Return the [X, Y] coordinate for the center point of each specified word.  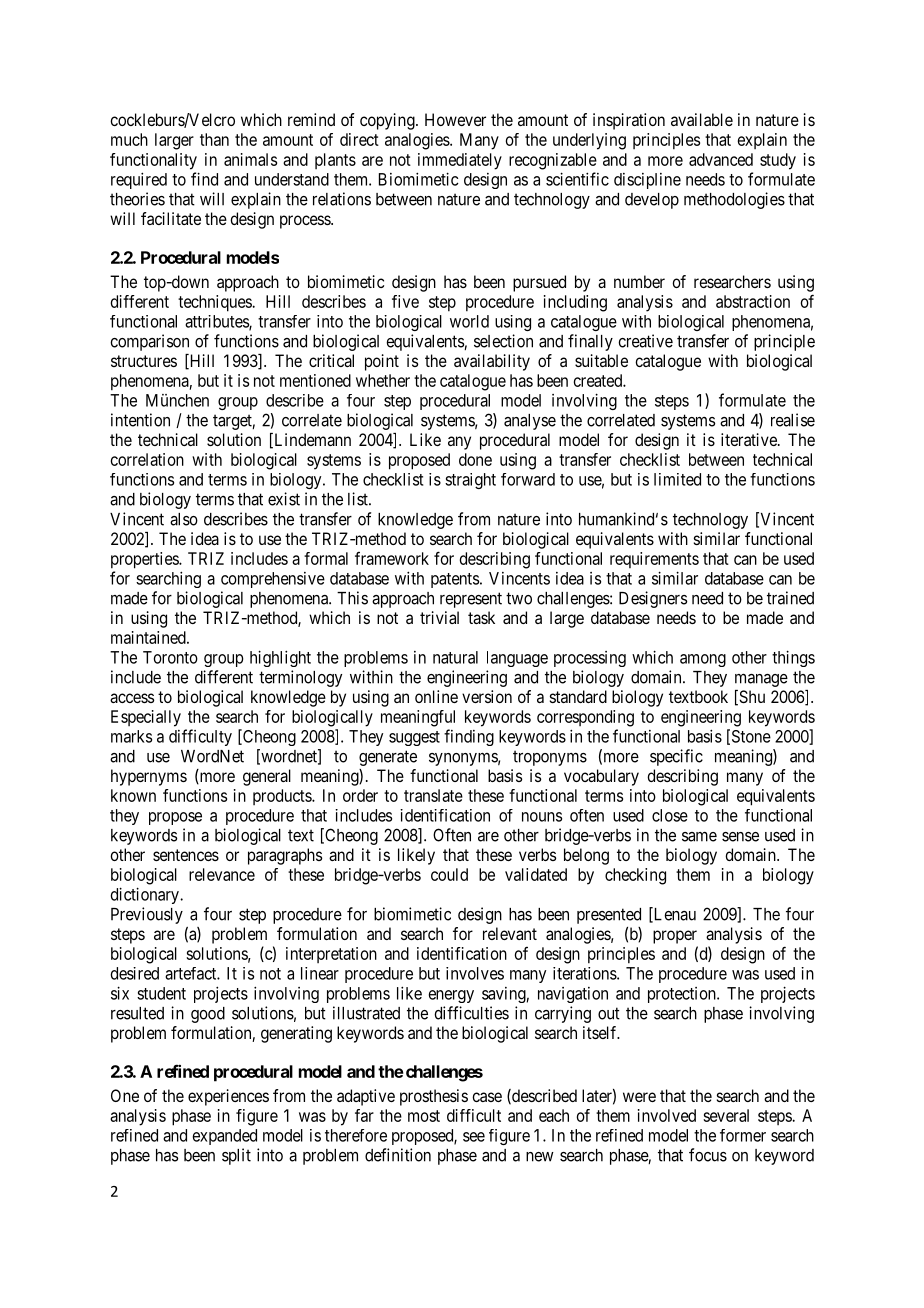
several [726, 1115]
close [670, 815]
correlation [147, 459]
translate [433, 795]
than [214, 139]
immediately [460, 161]
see [474, 1137]
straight [470, 481]
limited [677, 479]
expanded [225, 1137]
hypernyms [149, 777]
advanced [721, 159]
